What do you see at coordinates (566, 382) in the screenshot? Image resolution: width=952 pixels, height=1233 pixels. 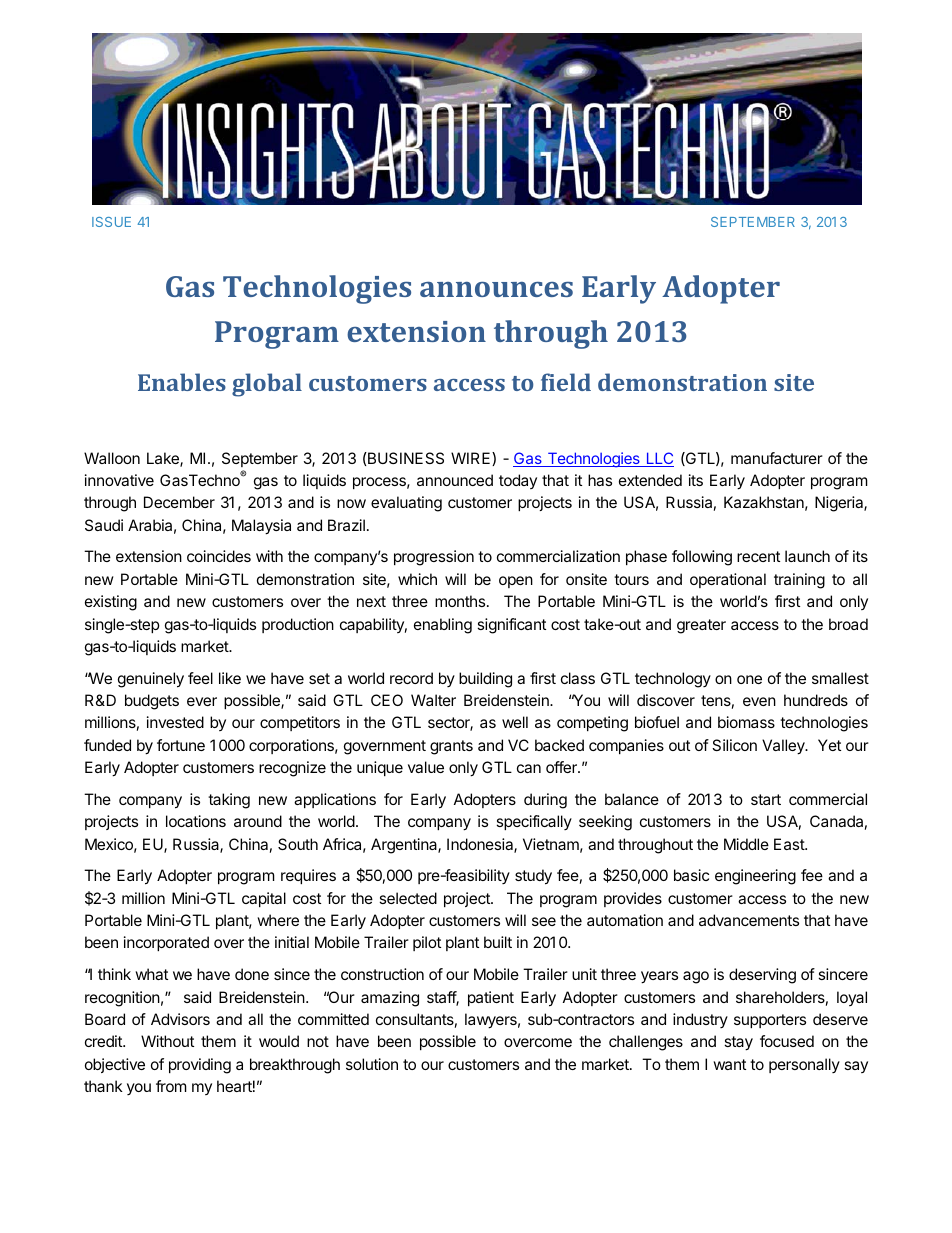 I see `field` at bounding box center [566, 382].
